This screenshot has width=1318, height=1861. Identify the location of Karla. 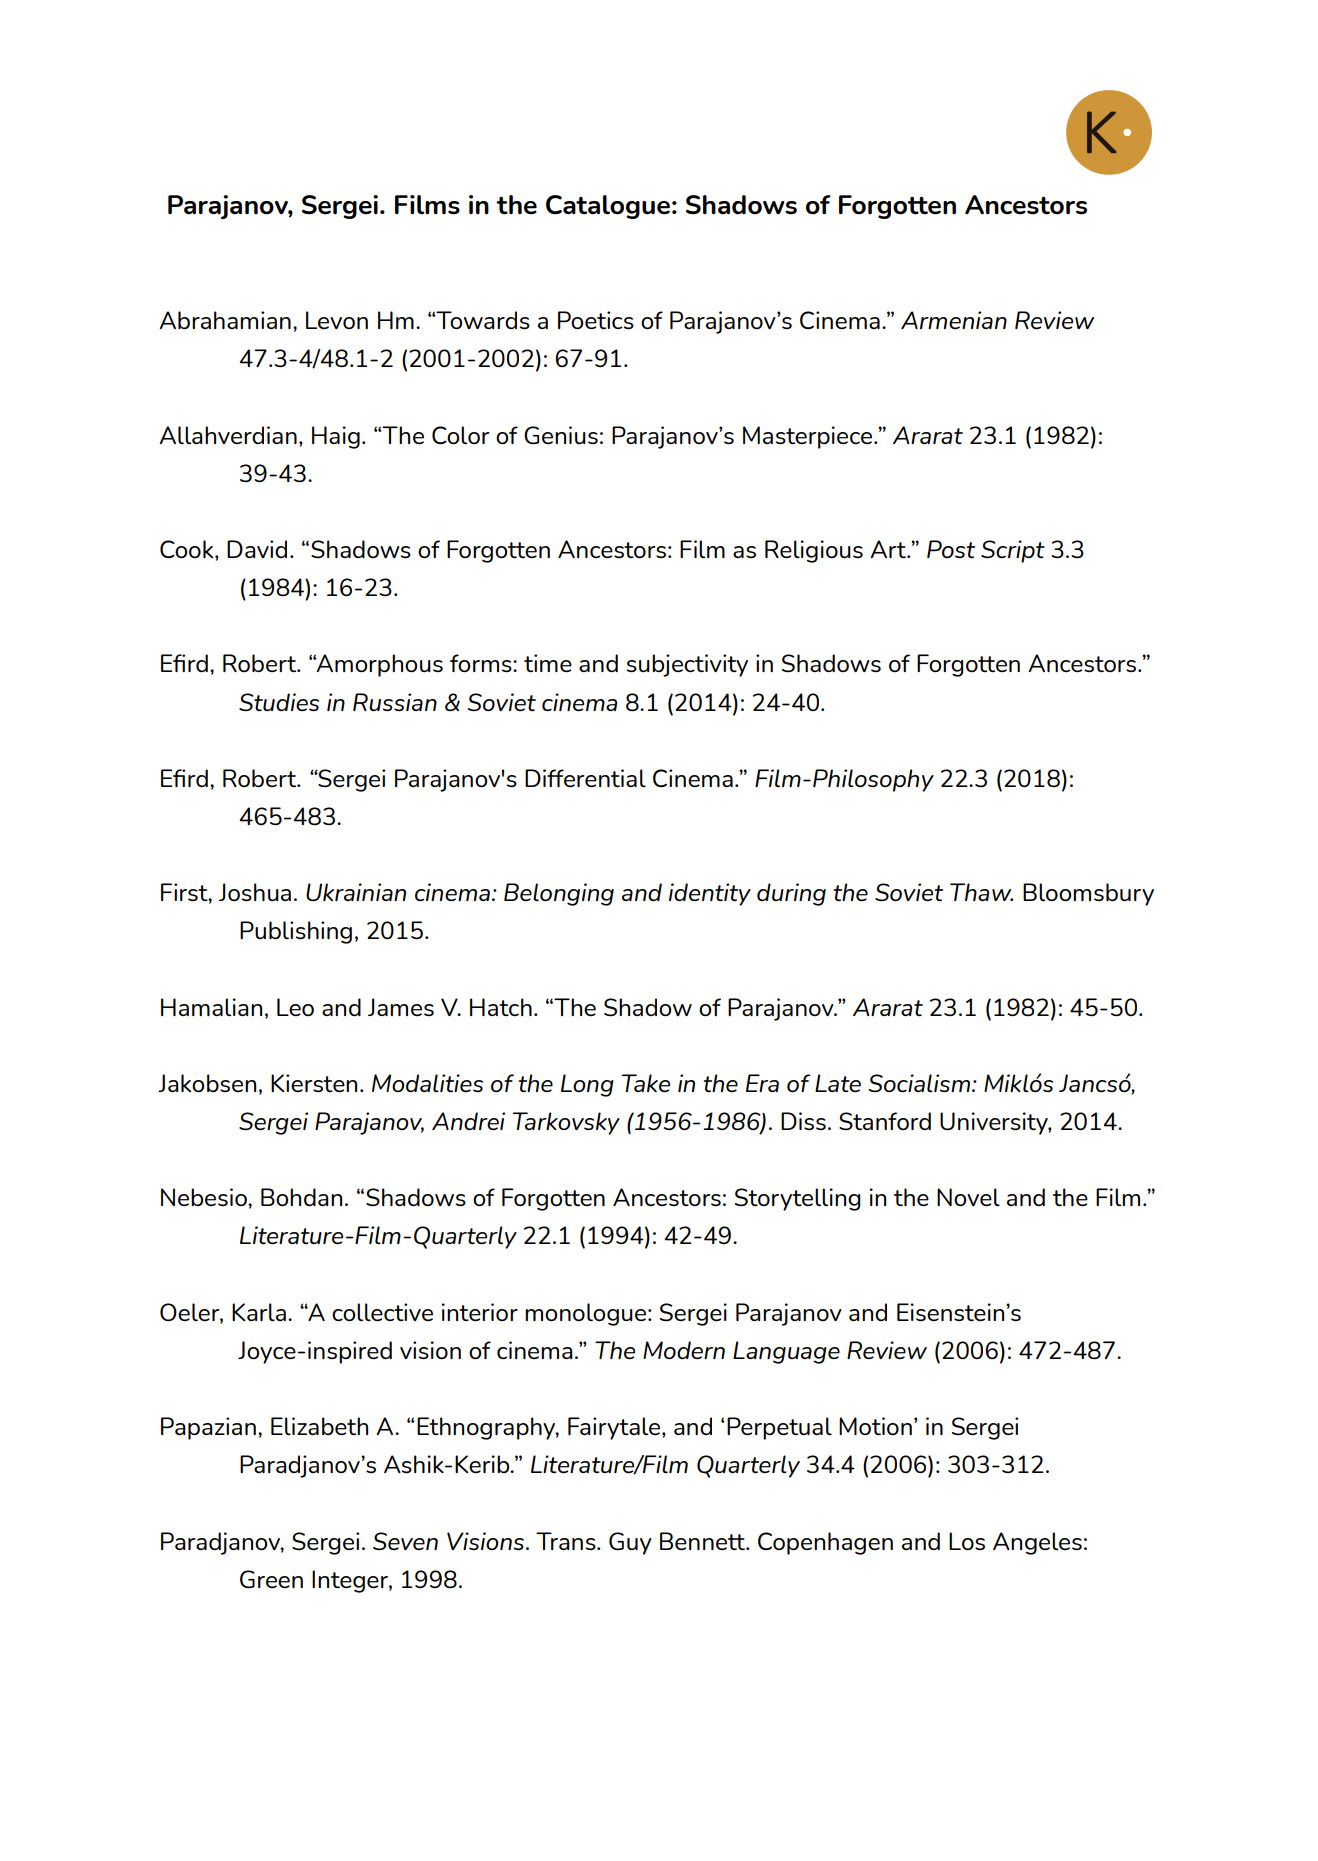
(259, 1312).
